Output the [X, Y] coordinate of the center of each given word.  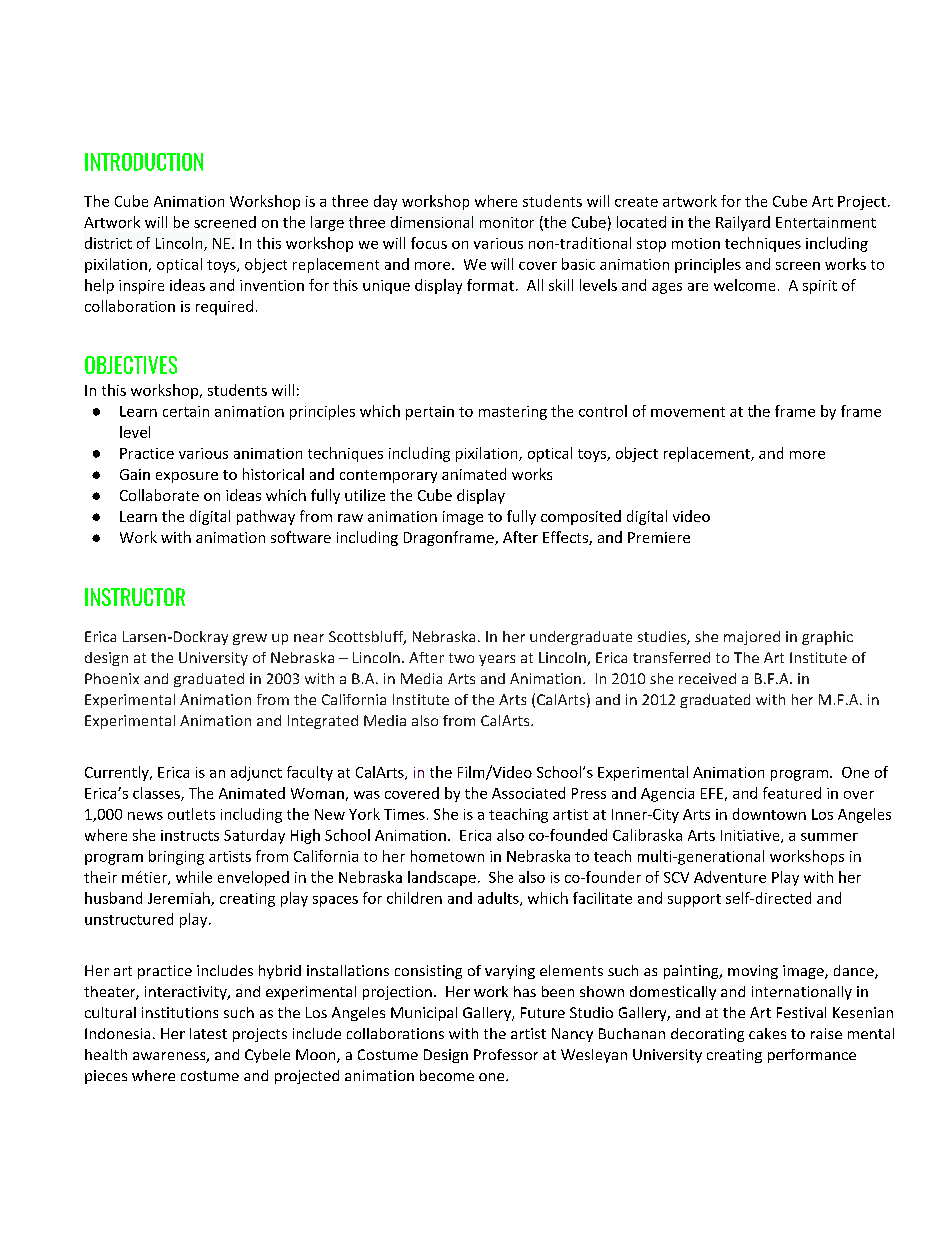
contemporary [388, 476]
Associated [528, 793]
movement [688, 412]
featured [792, 793]
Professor [506, 1054]
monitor [507, 222]
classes [157, 794]
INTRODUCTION [144, 162]
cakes [767, 1033]
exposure [187, 477]
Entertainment [826, 222]
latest [208, 1033]
